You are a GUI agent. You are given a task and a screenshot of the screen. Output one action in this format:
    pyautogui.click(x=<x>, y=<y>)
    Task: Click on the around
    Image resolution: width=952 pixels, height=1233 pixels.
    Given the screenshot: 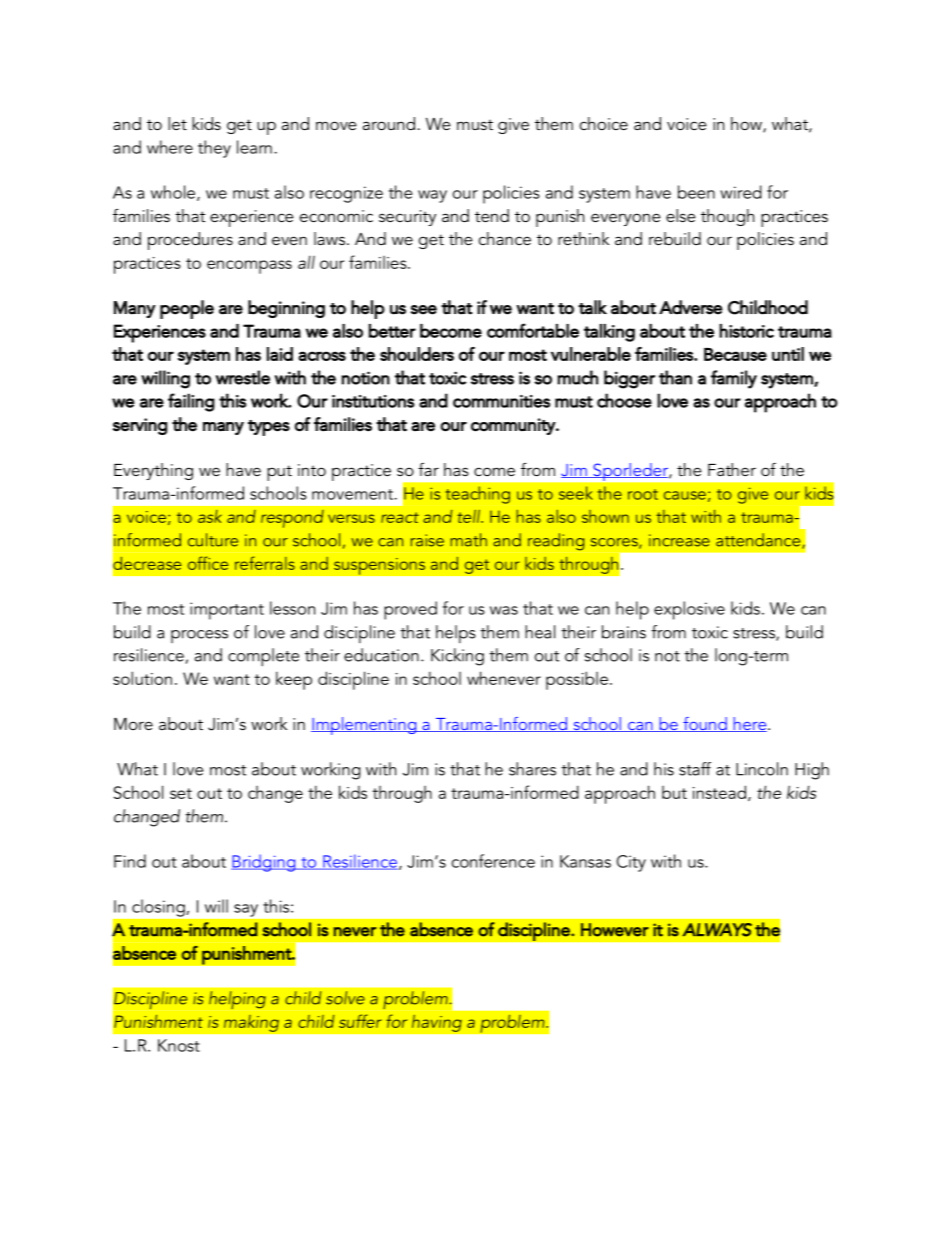 What is the action you would take?
    pyautogui.click(x=389, y=123)
